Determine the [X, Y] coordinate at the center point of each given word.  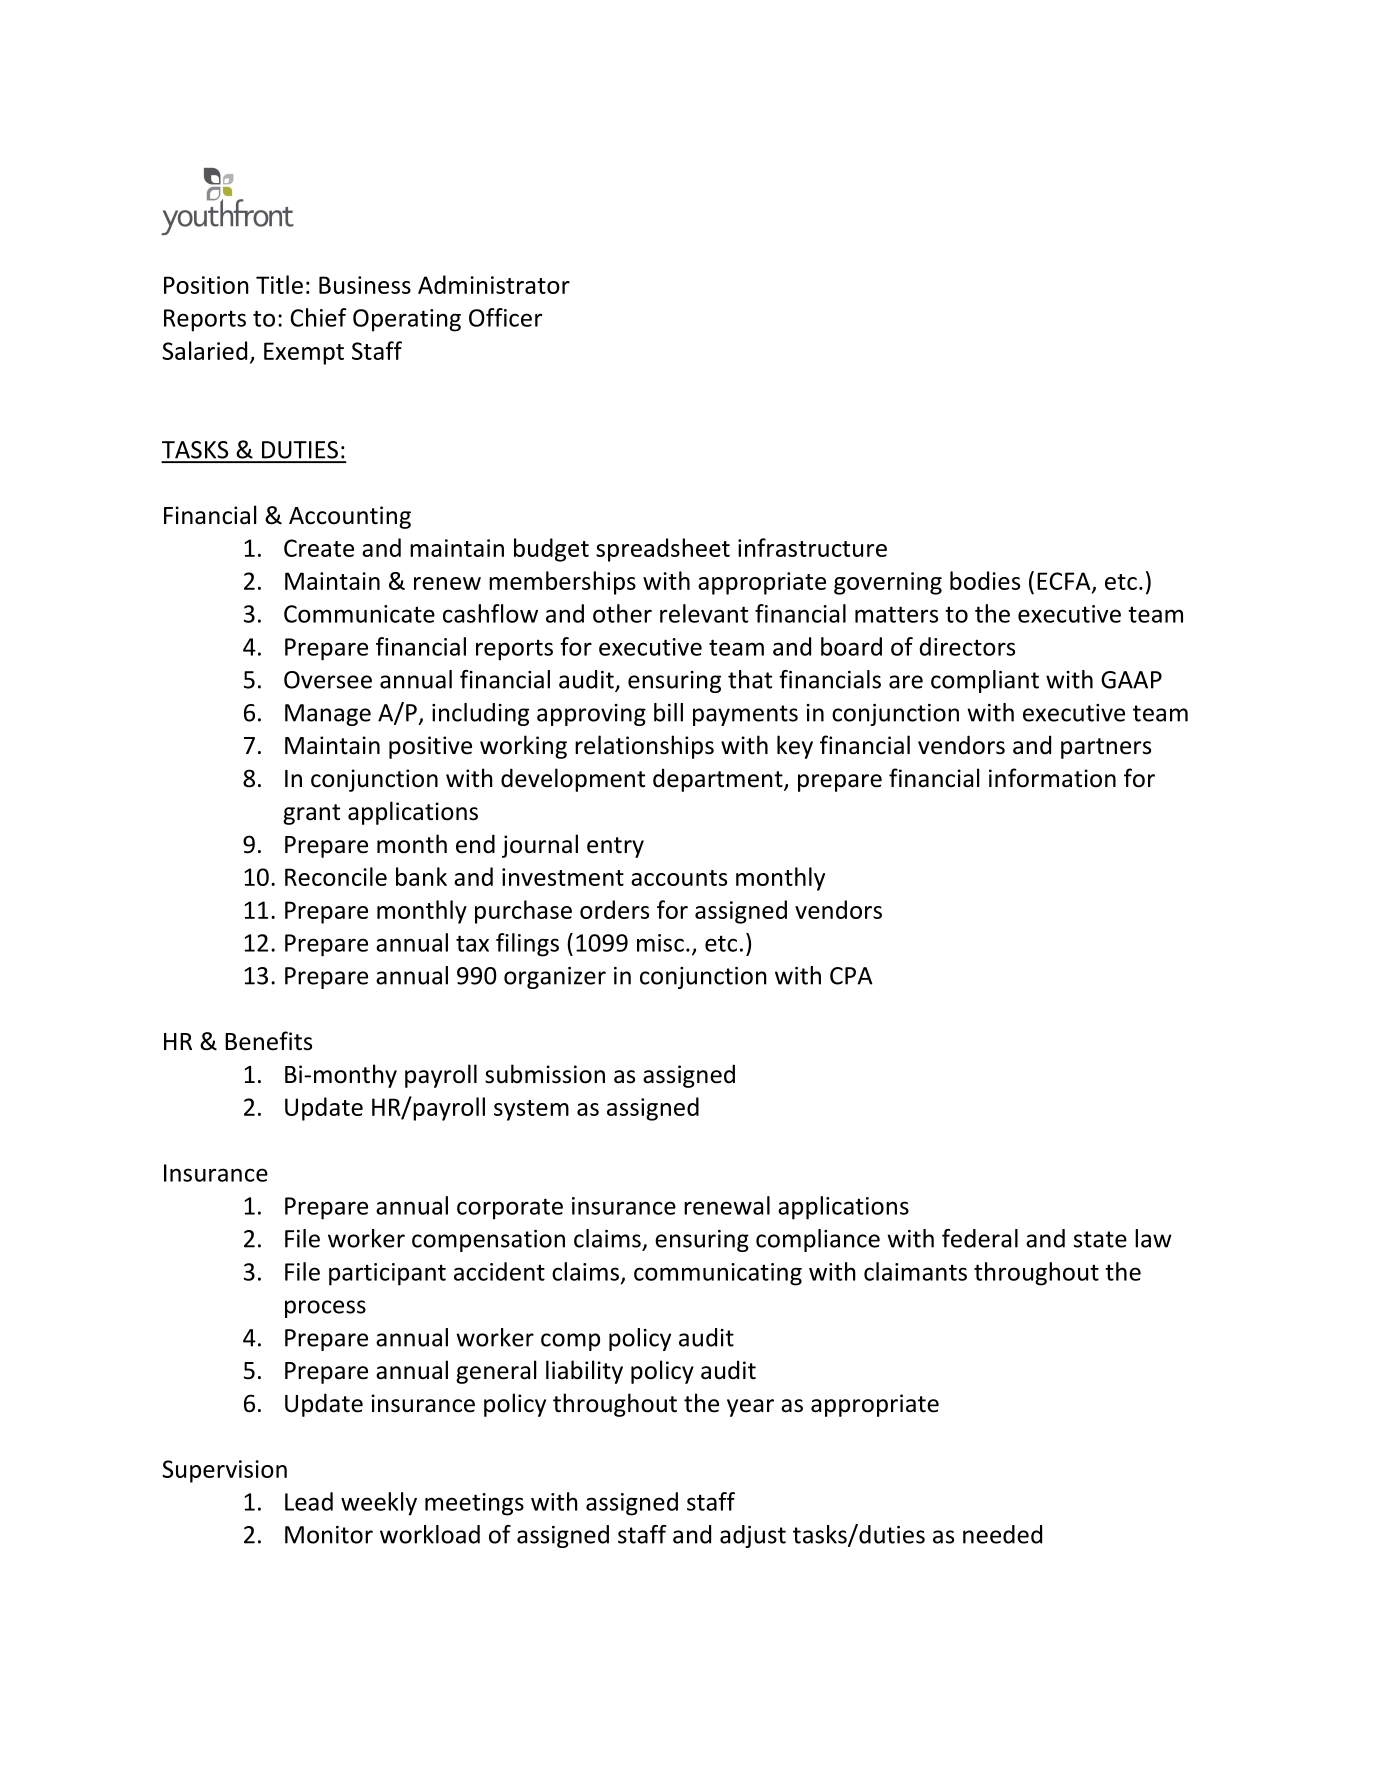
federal [980, 1238]
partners [1106, 748]
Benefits [268, 1041]
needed [1002, 1534]
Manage [328, 715]
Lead [309, 1501]
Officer [505, 317]
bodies [985, 580]
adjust [753, 1536]
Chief [318, 317]
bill [668, 712]
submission [545, 1074]
